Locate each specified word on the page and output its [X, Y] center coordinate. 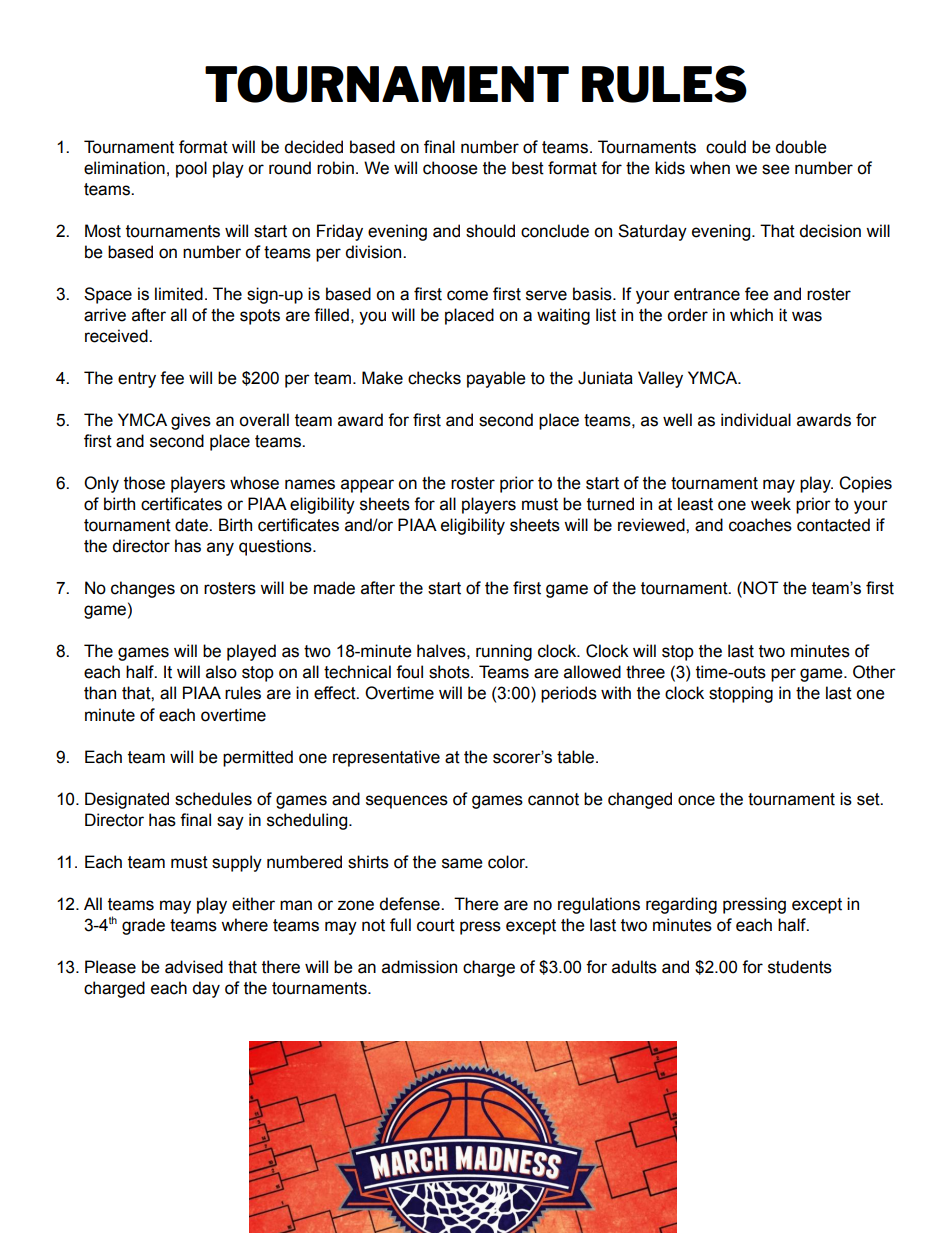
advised [194, 967]
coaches [760, 525]
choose [450, 168]
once [696, 800]
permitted [258, 758]
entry [137, 380]
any [220, 549]
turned [610, 504]
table [575, 757]
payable [496, 379]
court [436, 925]
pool [191, 169]
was [807, 316]
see [776, 169]
